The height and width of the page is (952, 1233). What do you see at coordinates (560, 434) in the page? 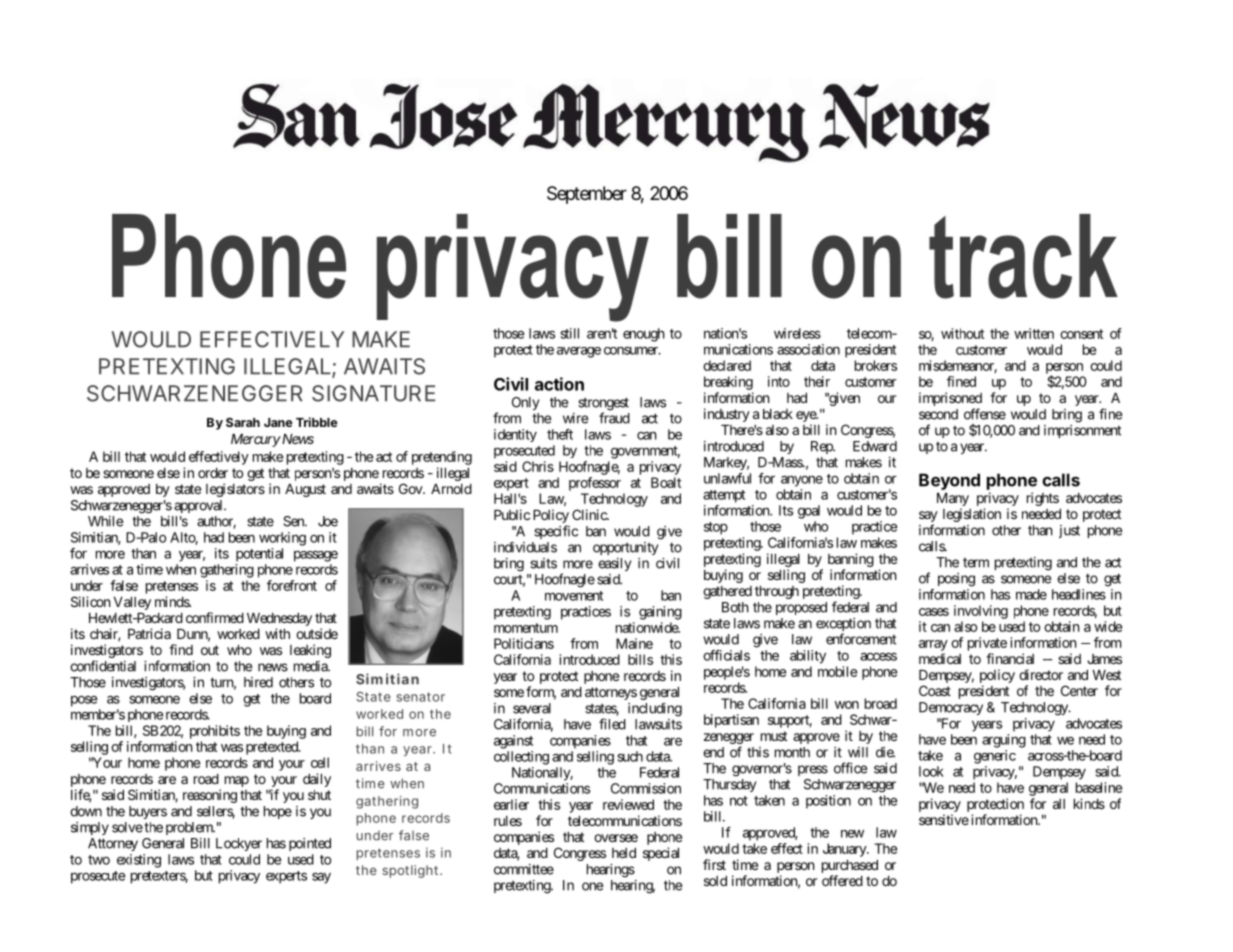
I see `theft` at bounding box center [560, 434].
